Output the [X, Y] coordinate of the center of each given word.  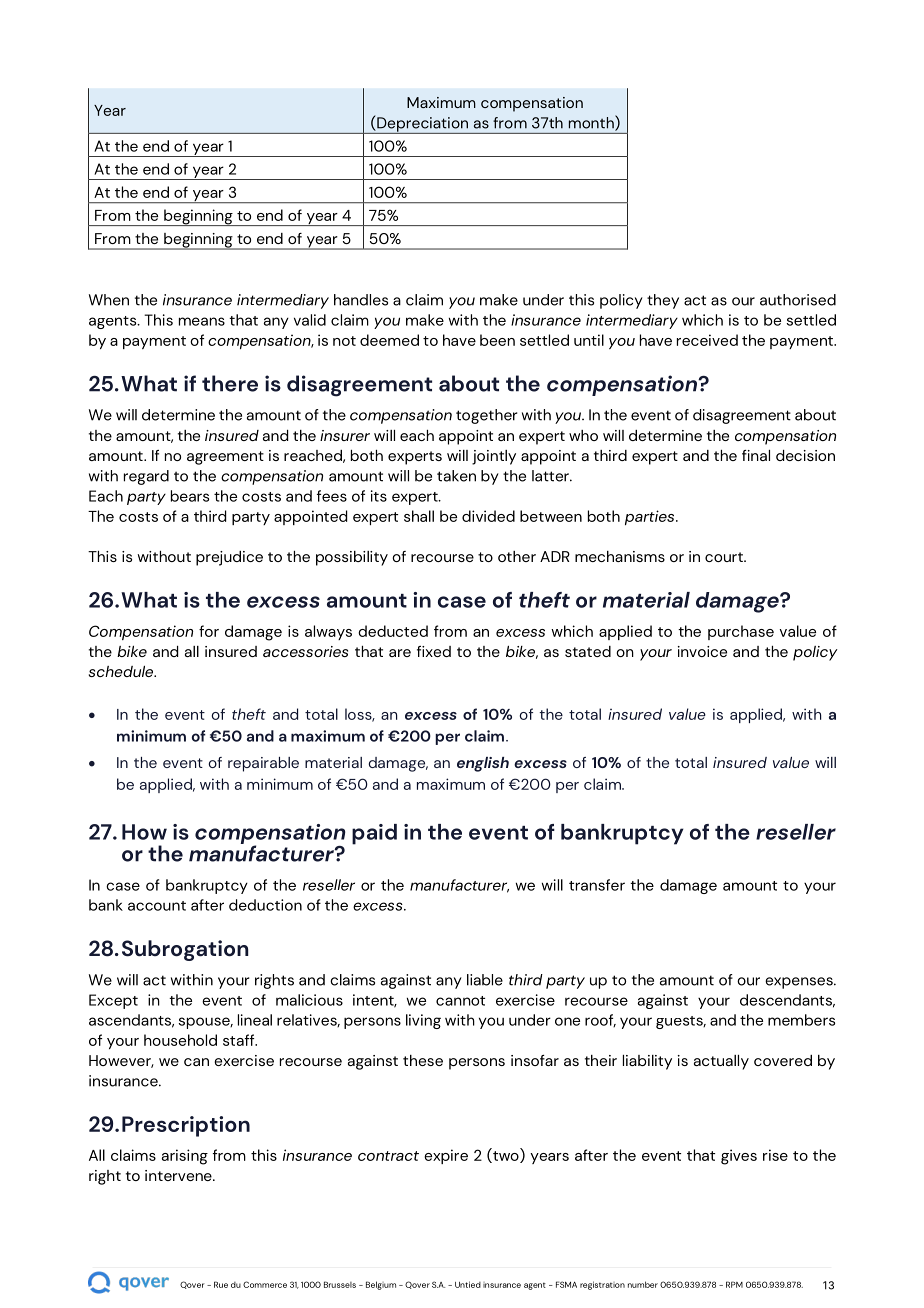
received [707, 340]
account [157, 906]
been [497, 340]
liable [485, 980]
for [209, 631]
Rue [221, 1284]
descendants [787, 1001]
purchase [741, 632]
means [202, 321]
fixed [434, 651]
